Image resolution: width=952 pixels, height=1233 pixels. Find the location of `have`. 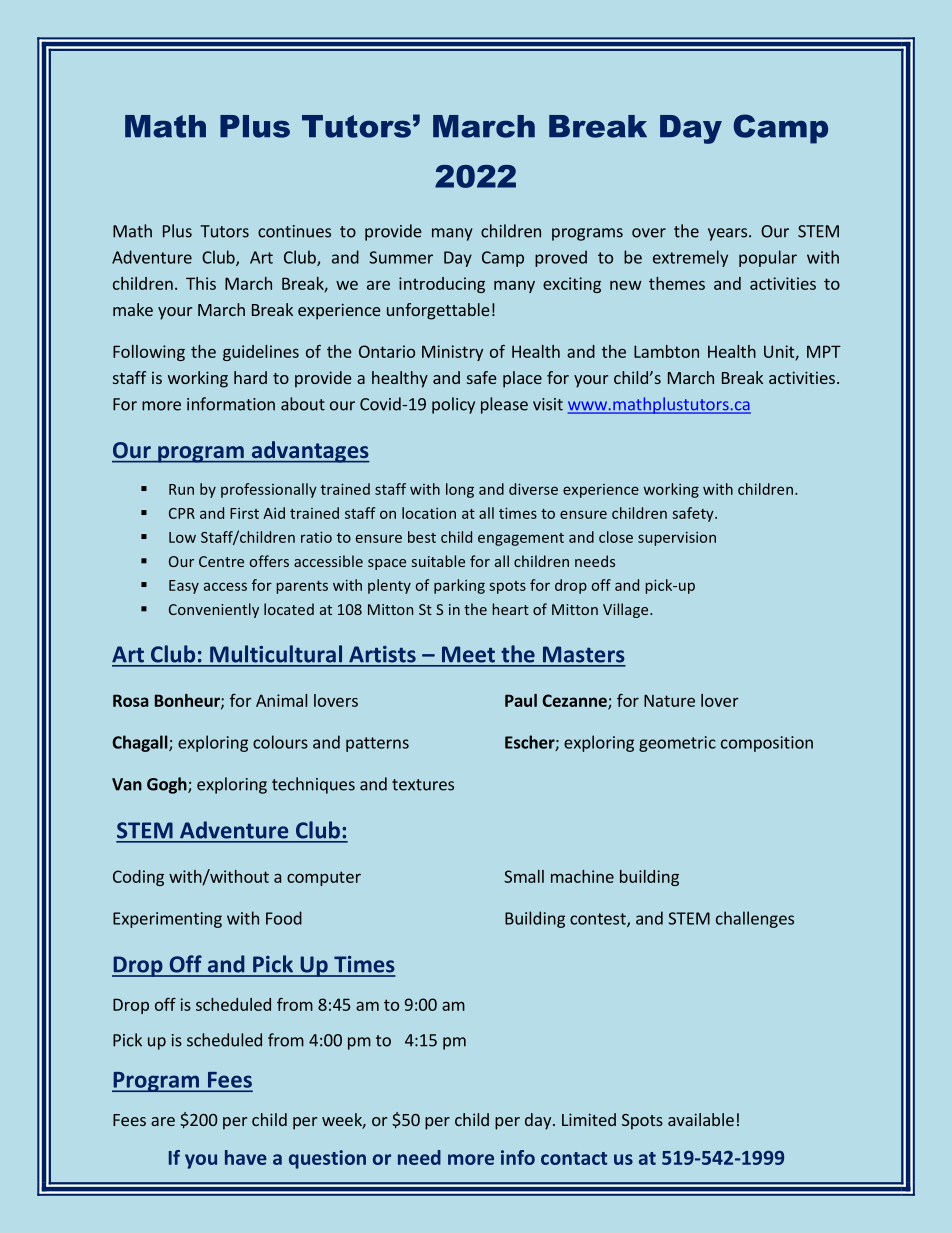

have is located at coordinates (246, 1157).
